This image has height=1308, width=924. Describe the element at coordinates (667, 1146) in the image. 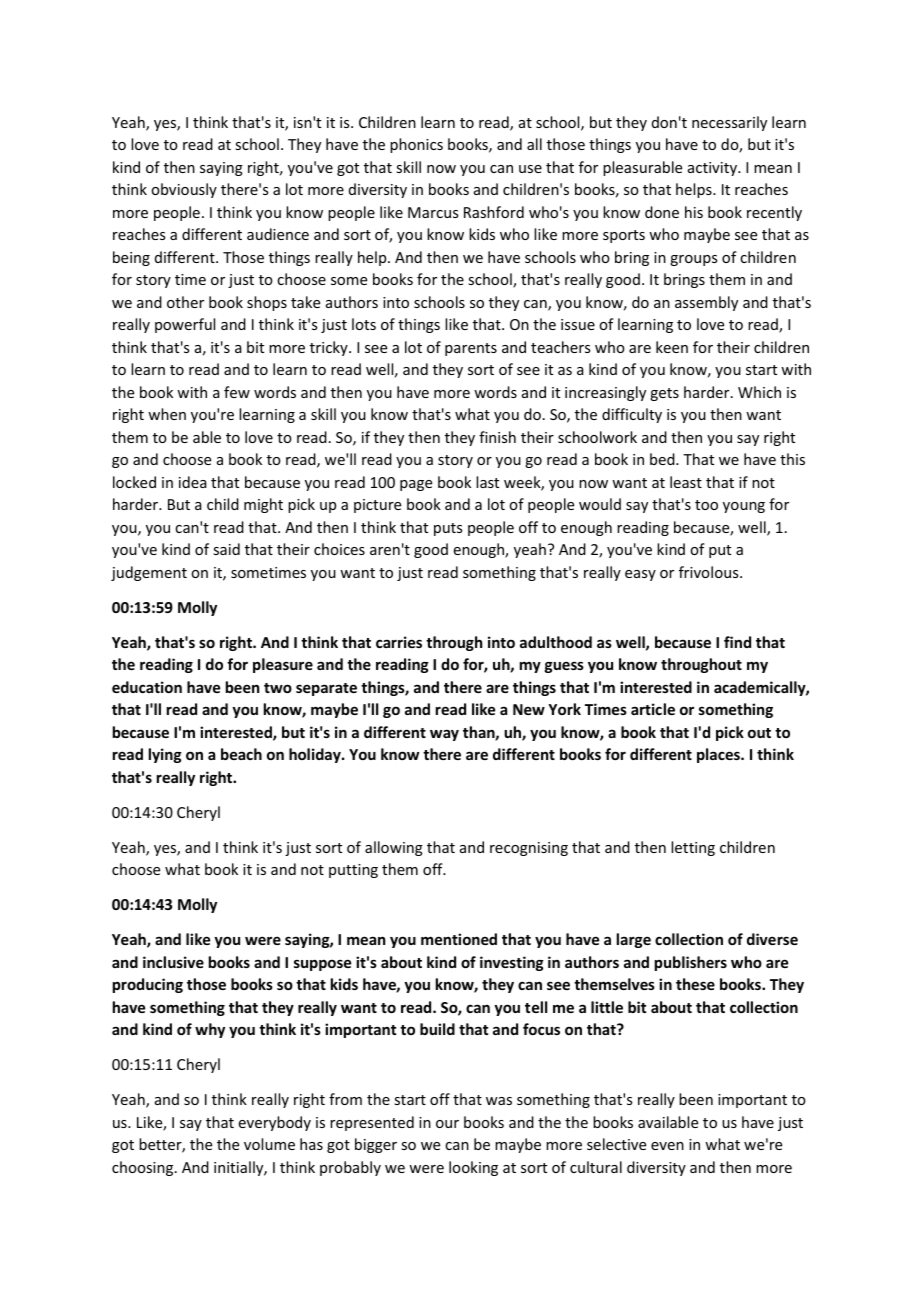

I see `even` at that location.
